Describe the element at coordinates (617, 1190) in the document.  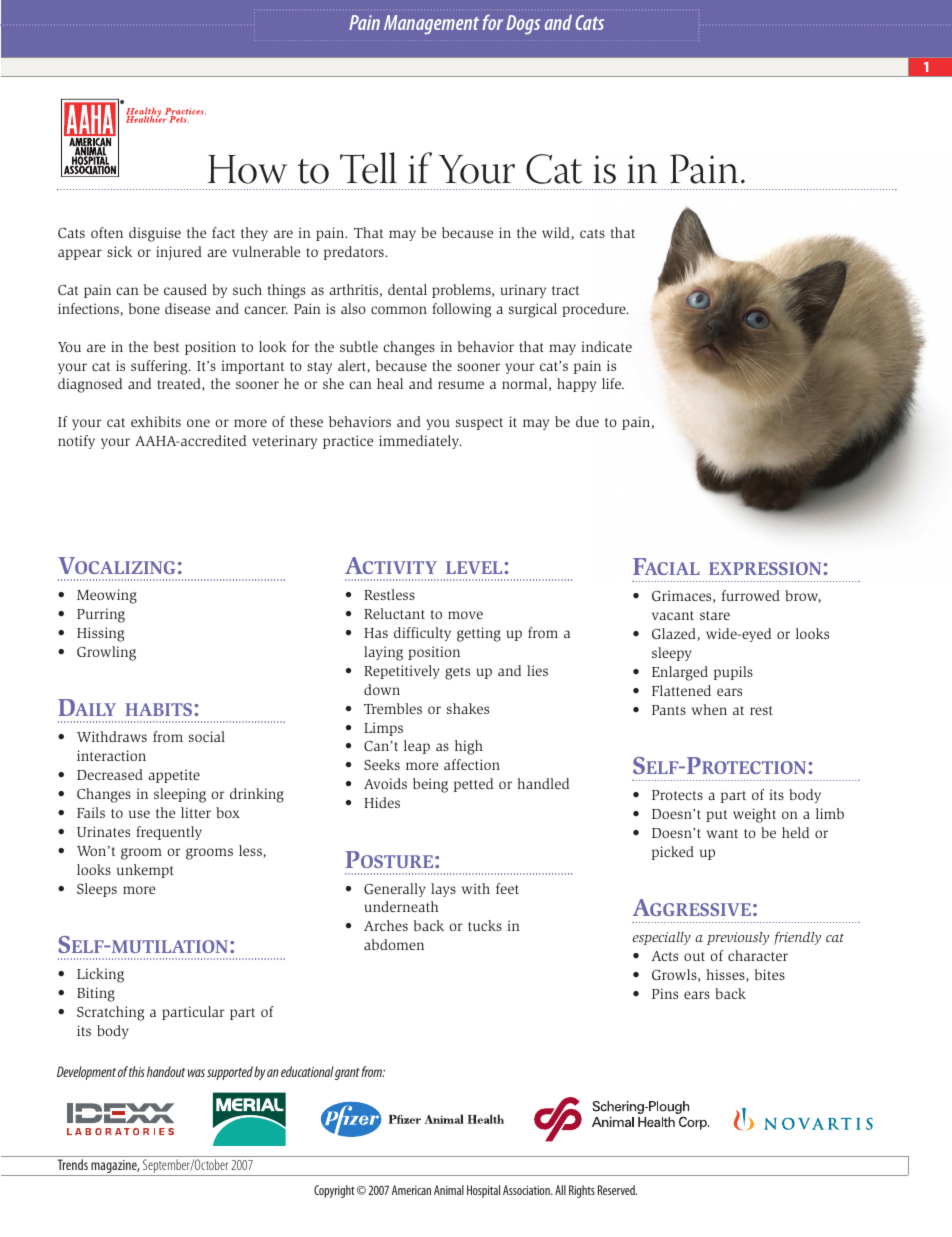
I see `Reserved` at that location.
